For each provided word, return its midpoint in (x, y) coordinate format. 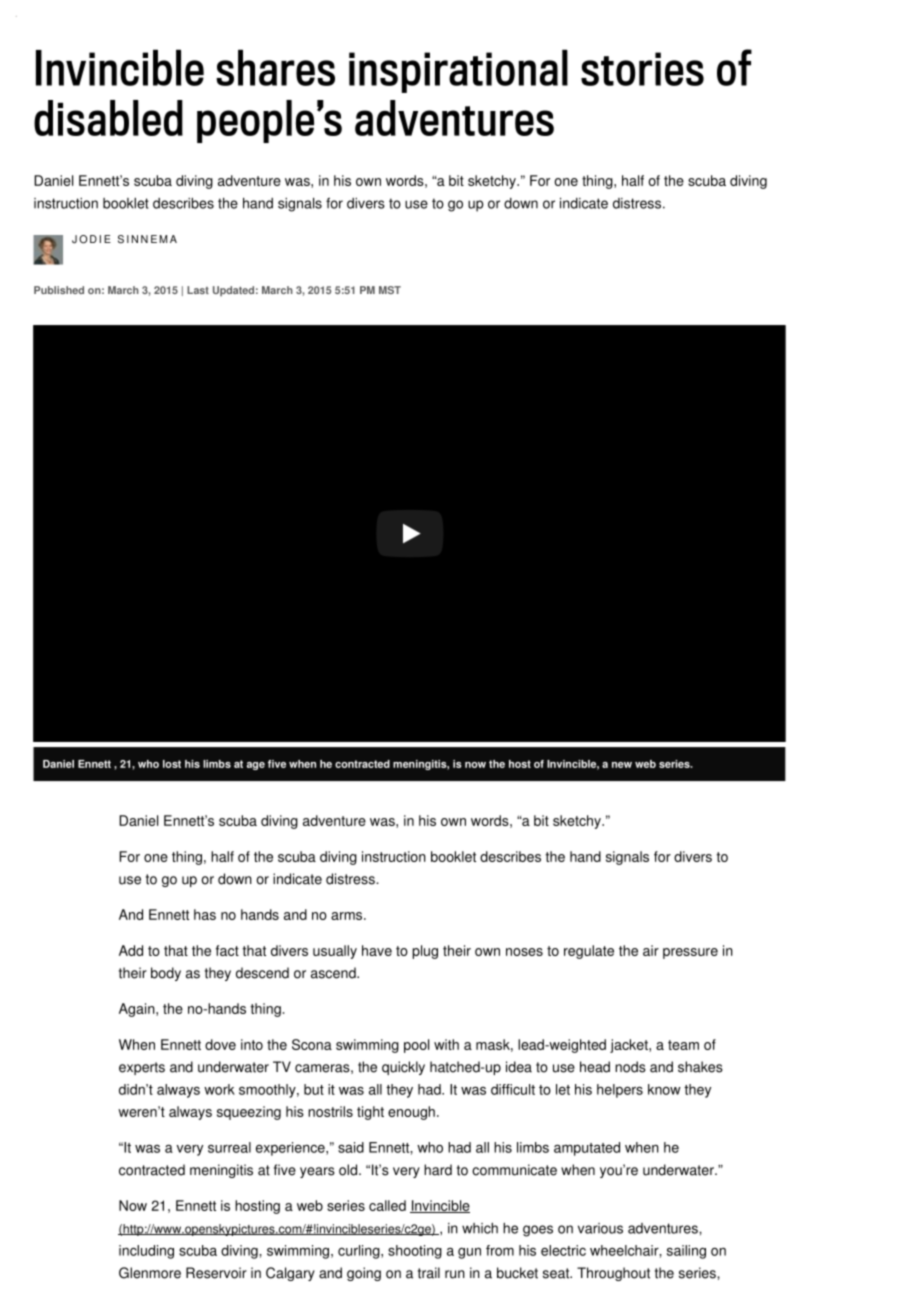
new (622, 765)
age (256, 766)
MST (390, 290)
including (146, 1252)
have (377, 950)
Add (131, 950)
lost (172, 764)
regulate (589, 952)
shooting (415, 1252)
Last (198, 290)
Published (59, 290)
